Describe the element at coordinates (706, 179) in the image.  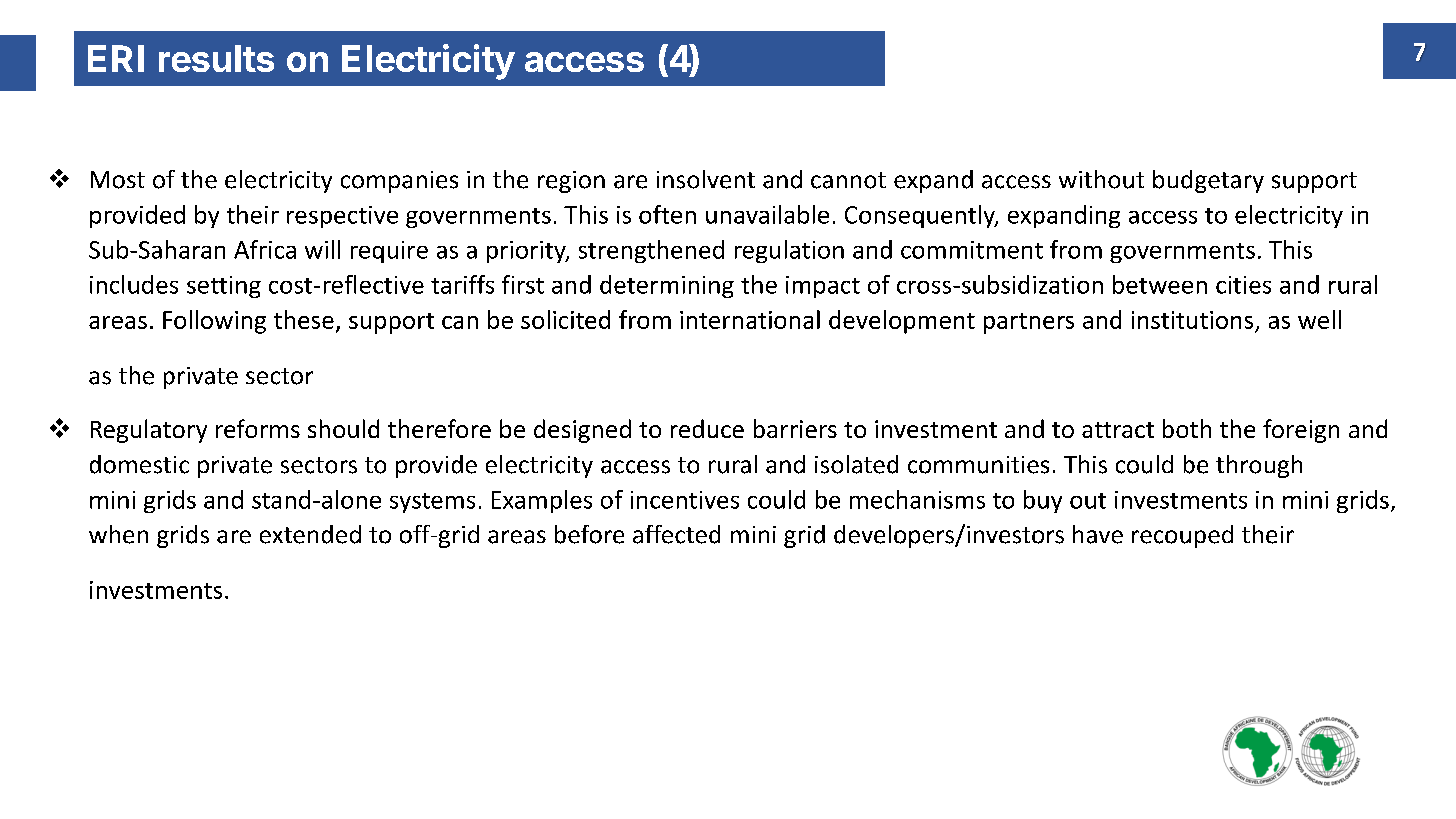
I see `insolvent` at that location.
